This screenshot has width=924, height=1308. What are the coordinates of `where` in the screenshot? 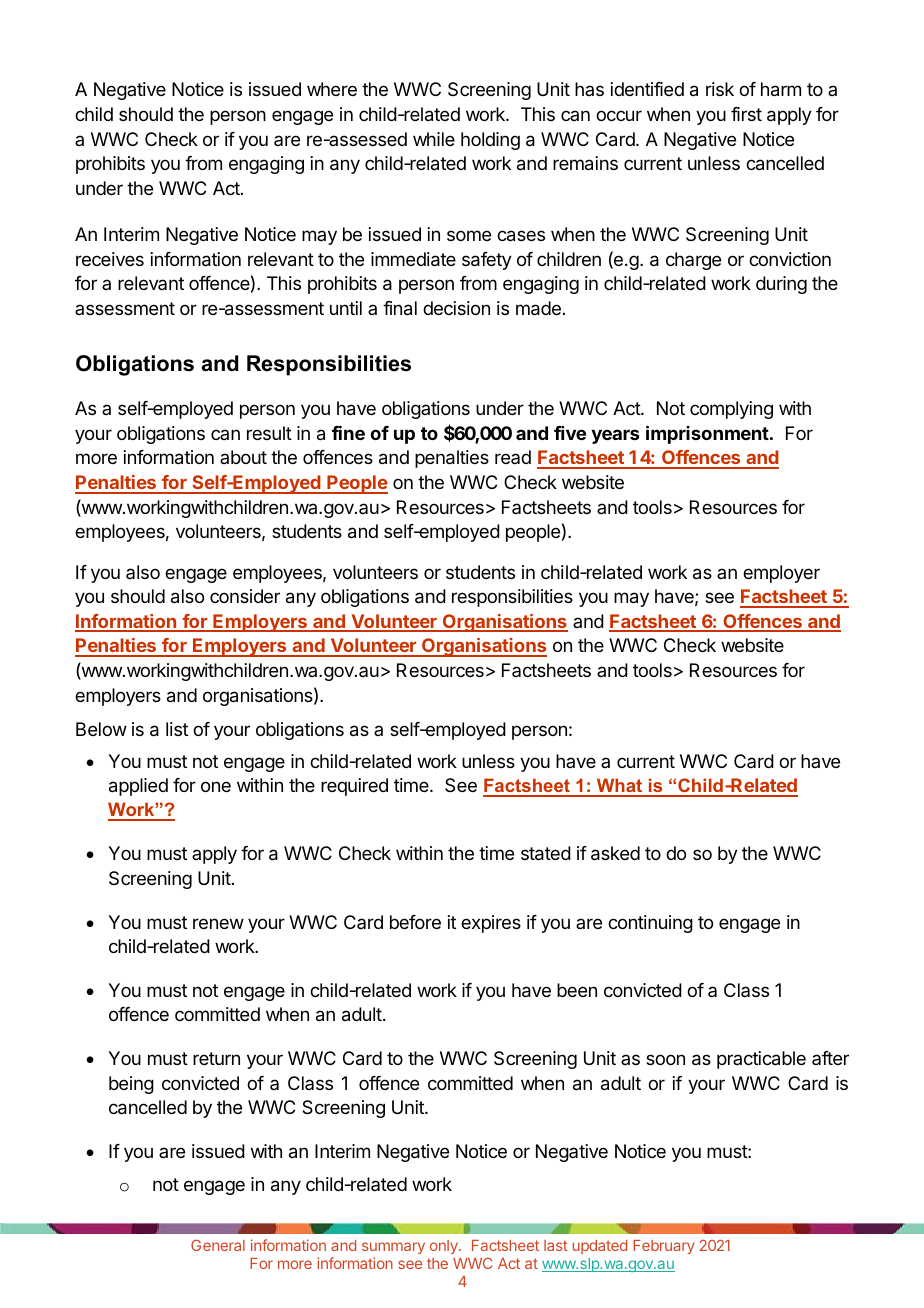 It's located at (332, 89).
